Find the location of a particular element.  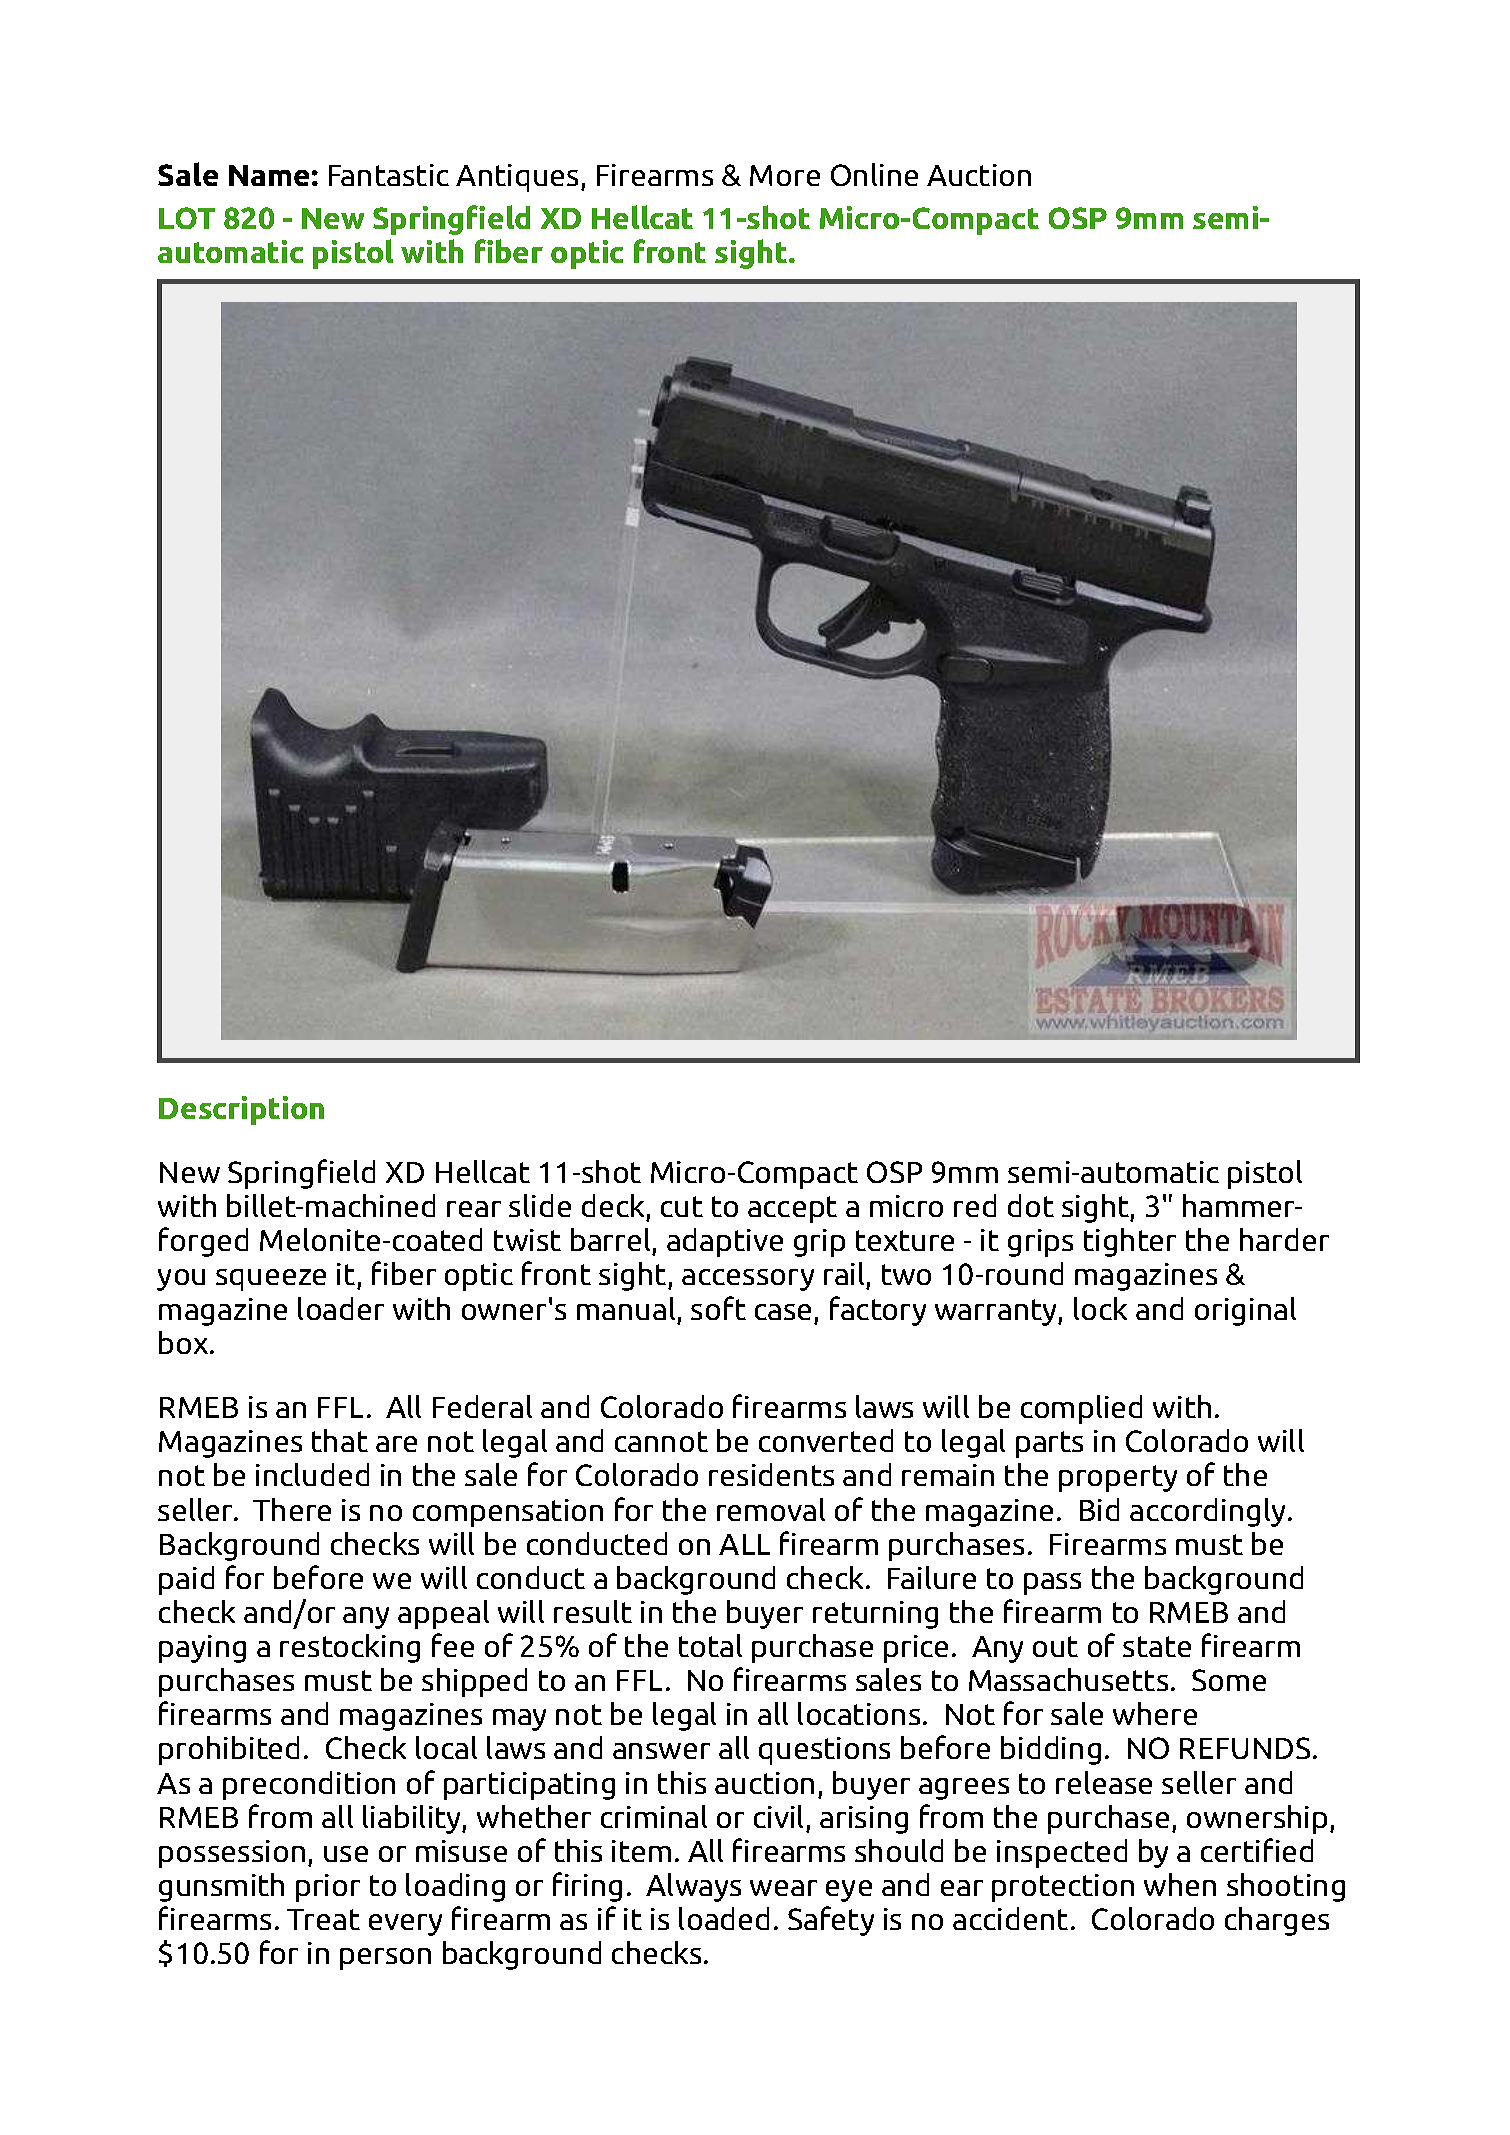

More is located at coordinates (785, 175).
